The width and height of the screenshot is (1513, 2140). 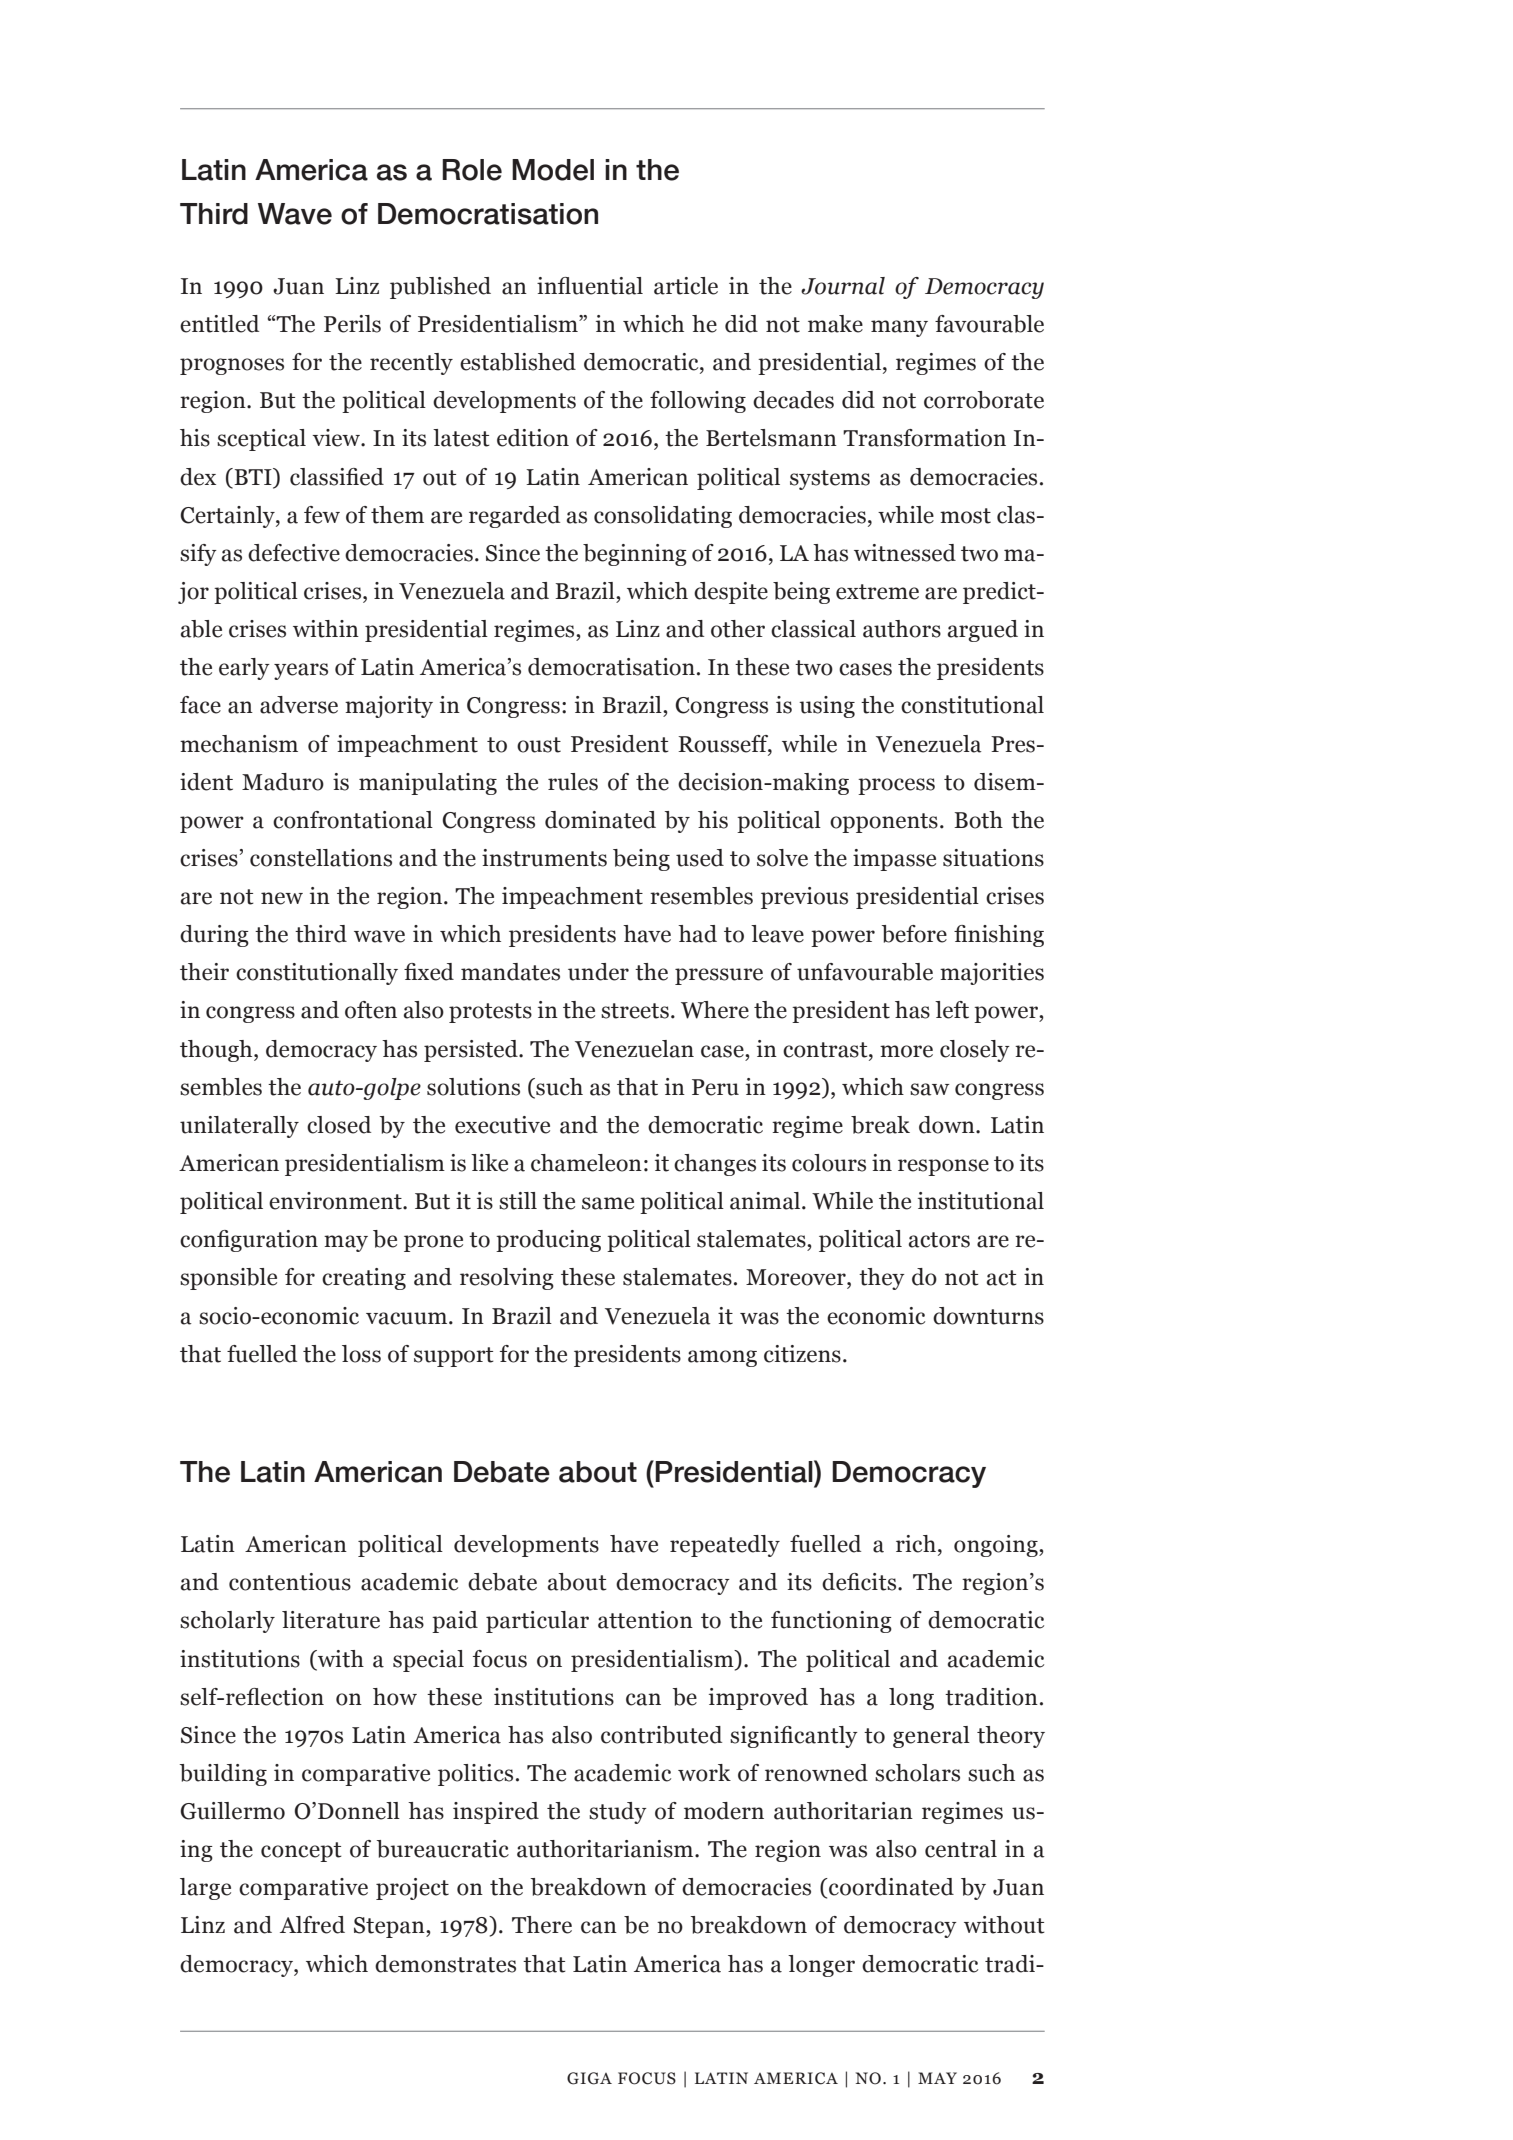 I want to click on rich, so click(x=916, y=1544).
